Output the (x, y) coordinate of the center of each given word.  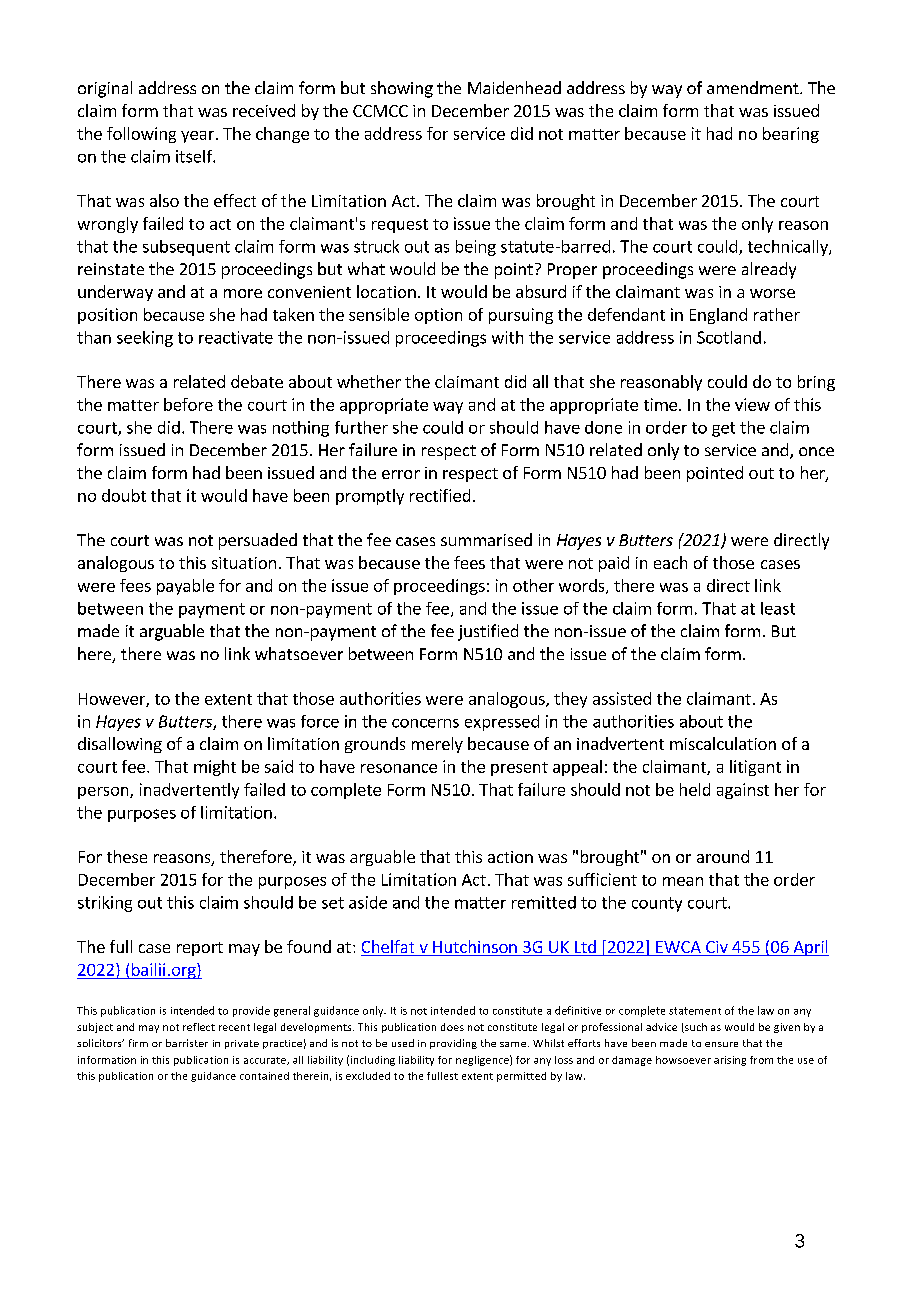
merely (437, 745)
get (723, 429)
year (197, 137)
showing (402, 89)
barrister (187, 1043)
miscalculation (723, 743)
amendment (754, 87)
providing (453, 1044)
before (188, 404)
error (401, 474)
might (215, 768)
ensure (721, 1044)
